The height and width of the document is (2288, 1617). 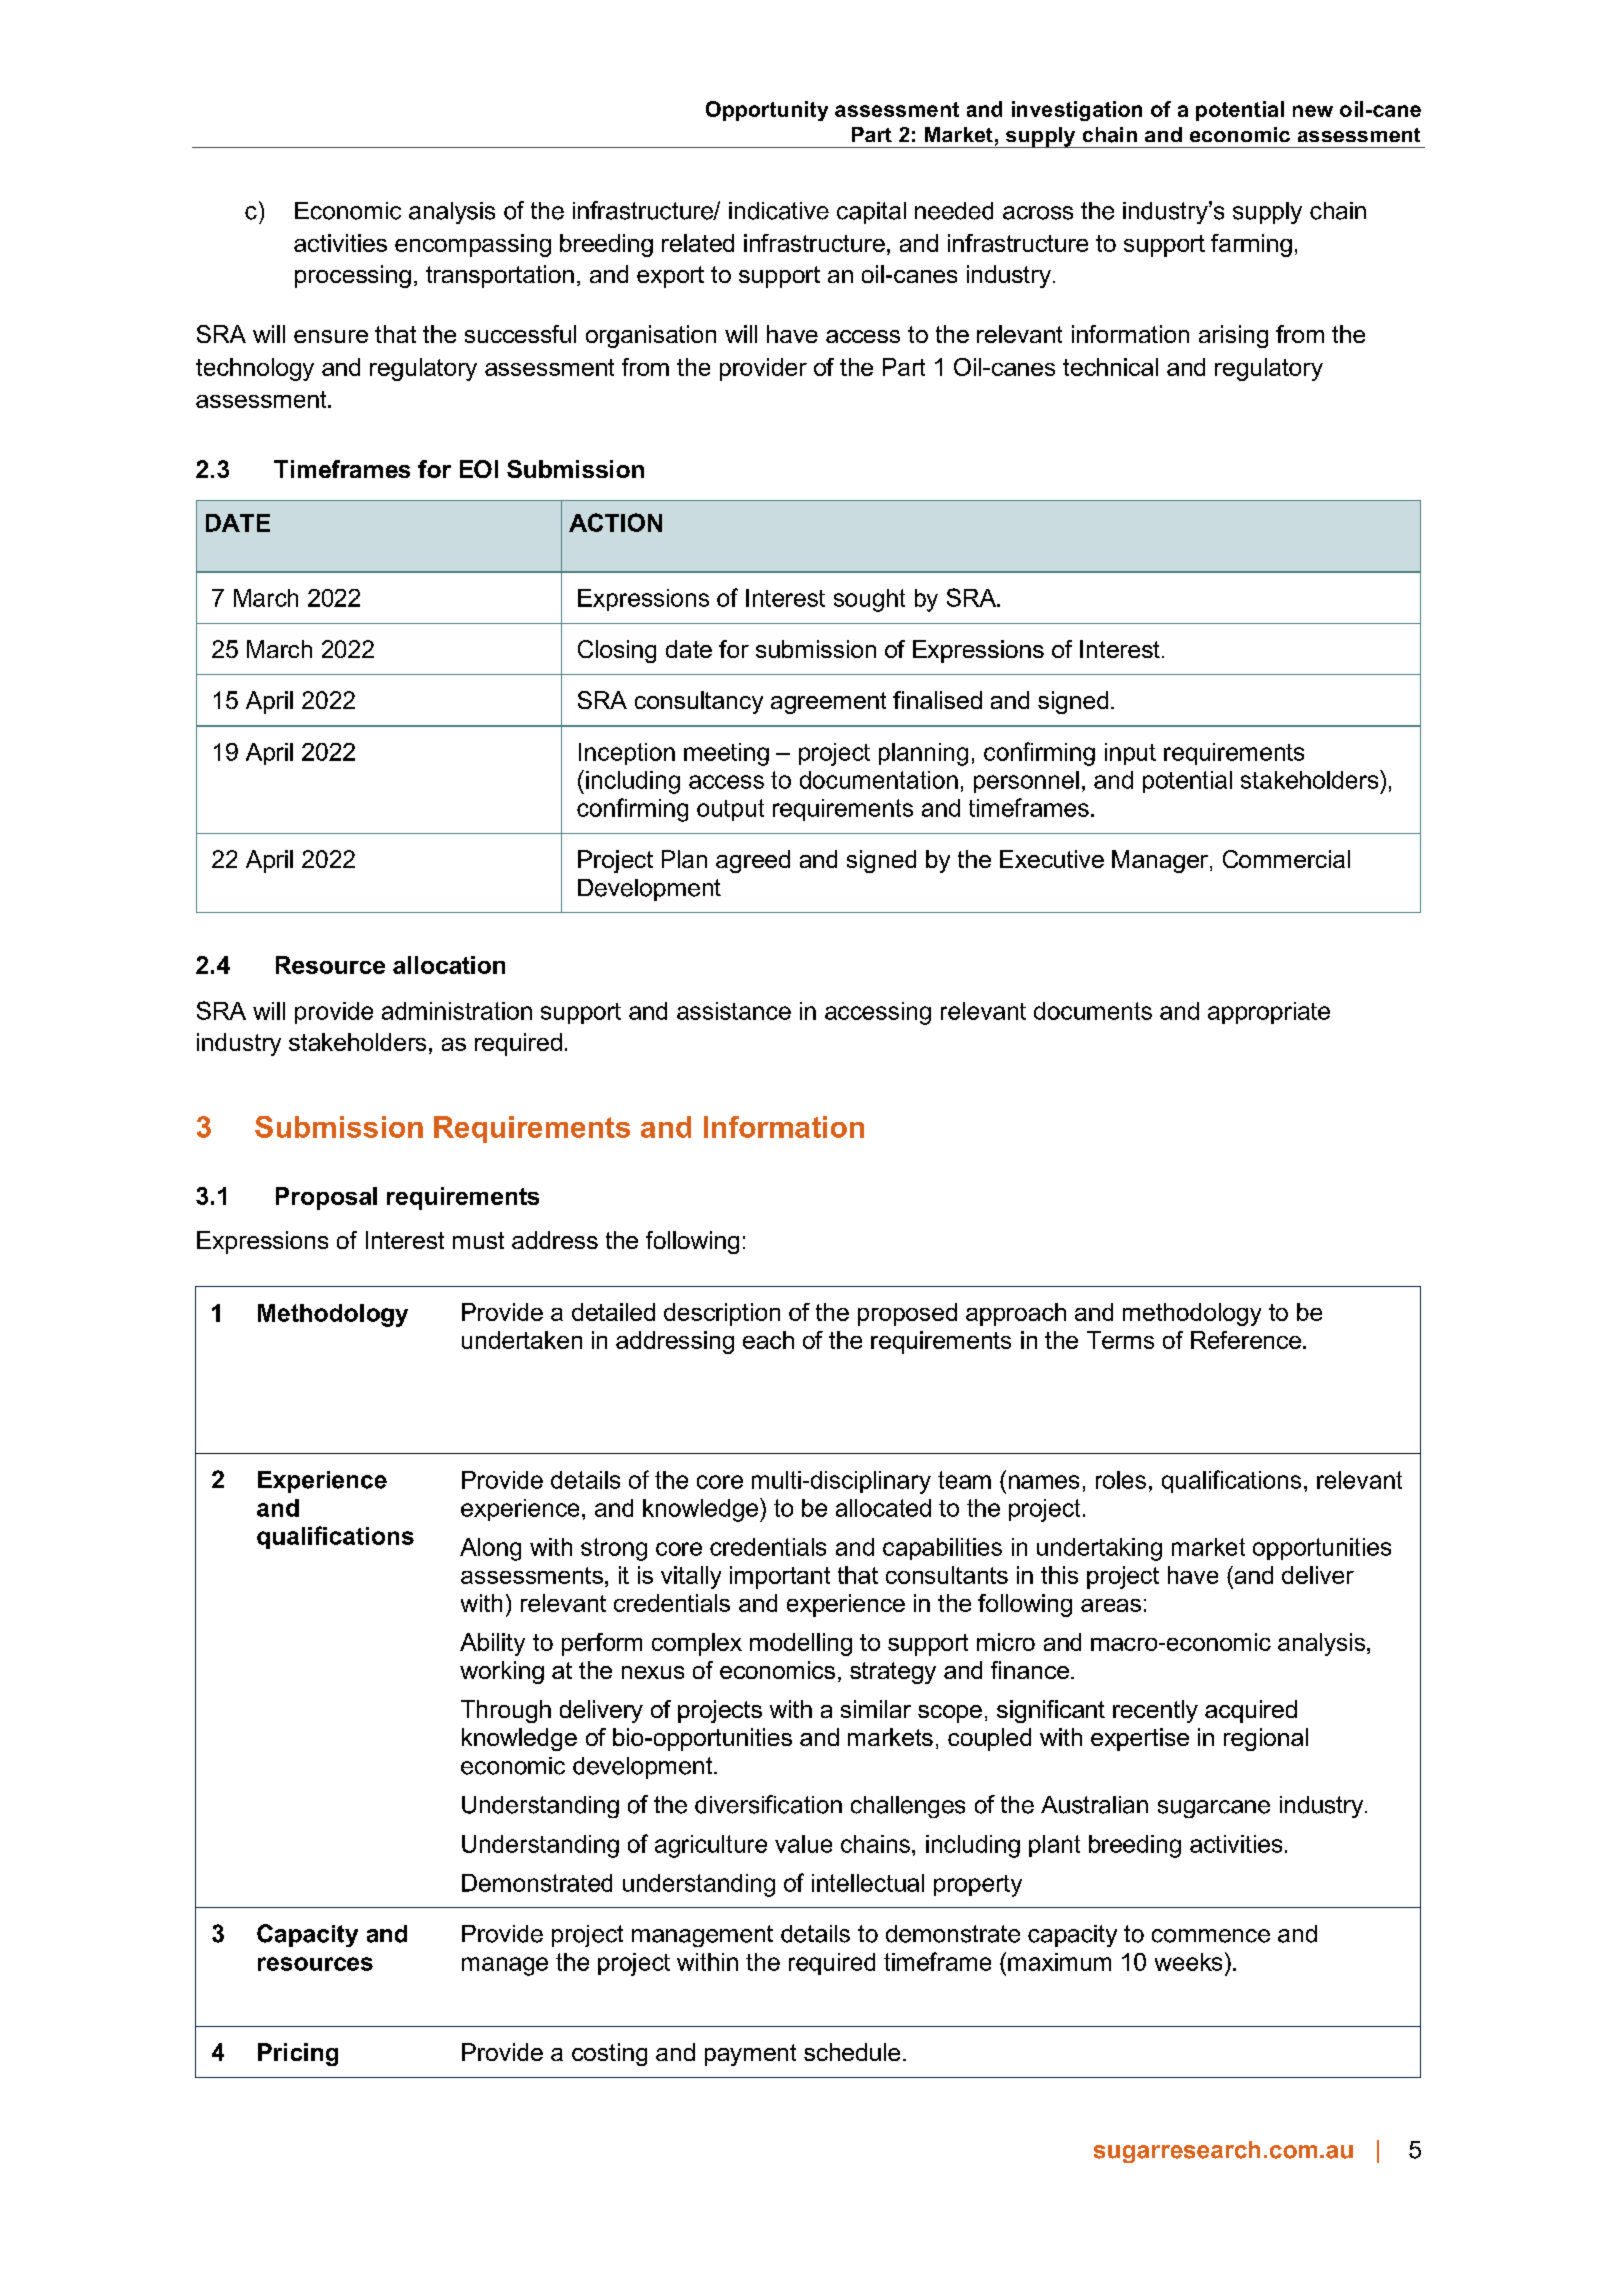 What do you see at coordinates (1130, 754) in the document?
I see `input` at bounding box center [1130, 754].
